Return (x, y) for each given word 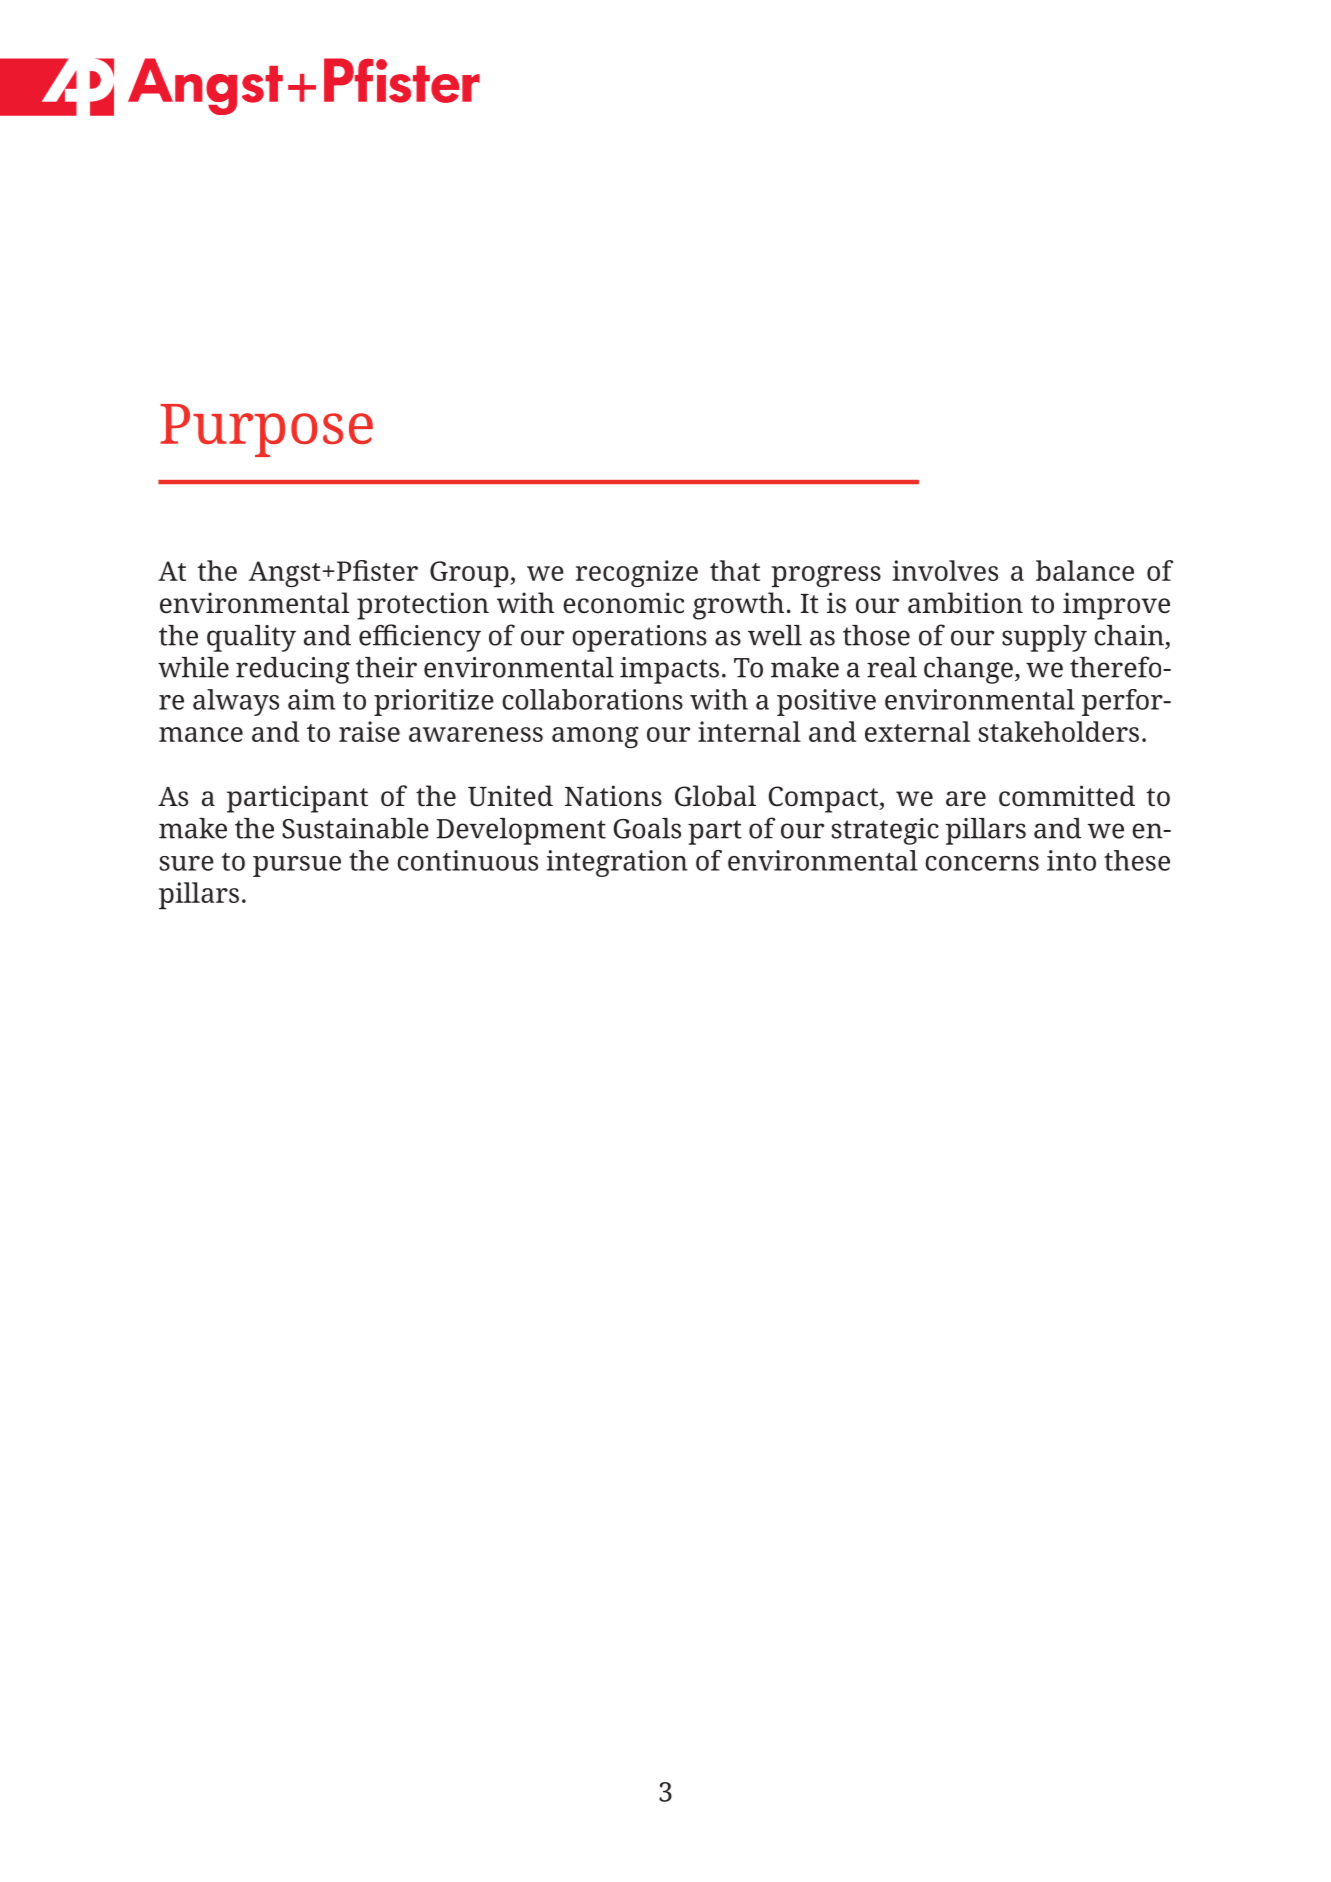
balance (1085, 570)
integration (616, 863)
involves (945, 570)
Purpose (266, 430)
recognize (637, 573)
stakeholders (1058, 731)
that (735, 570)
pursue (297, 866)
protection (423, 606)
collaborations (592, 699)
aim (311, 699)
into (1071, 860)
